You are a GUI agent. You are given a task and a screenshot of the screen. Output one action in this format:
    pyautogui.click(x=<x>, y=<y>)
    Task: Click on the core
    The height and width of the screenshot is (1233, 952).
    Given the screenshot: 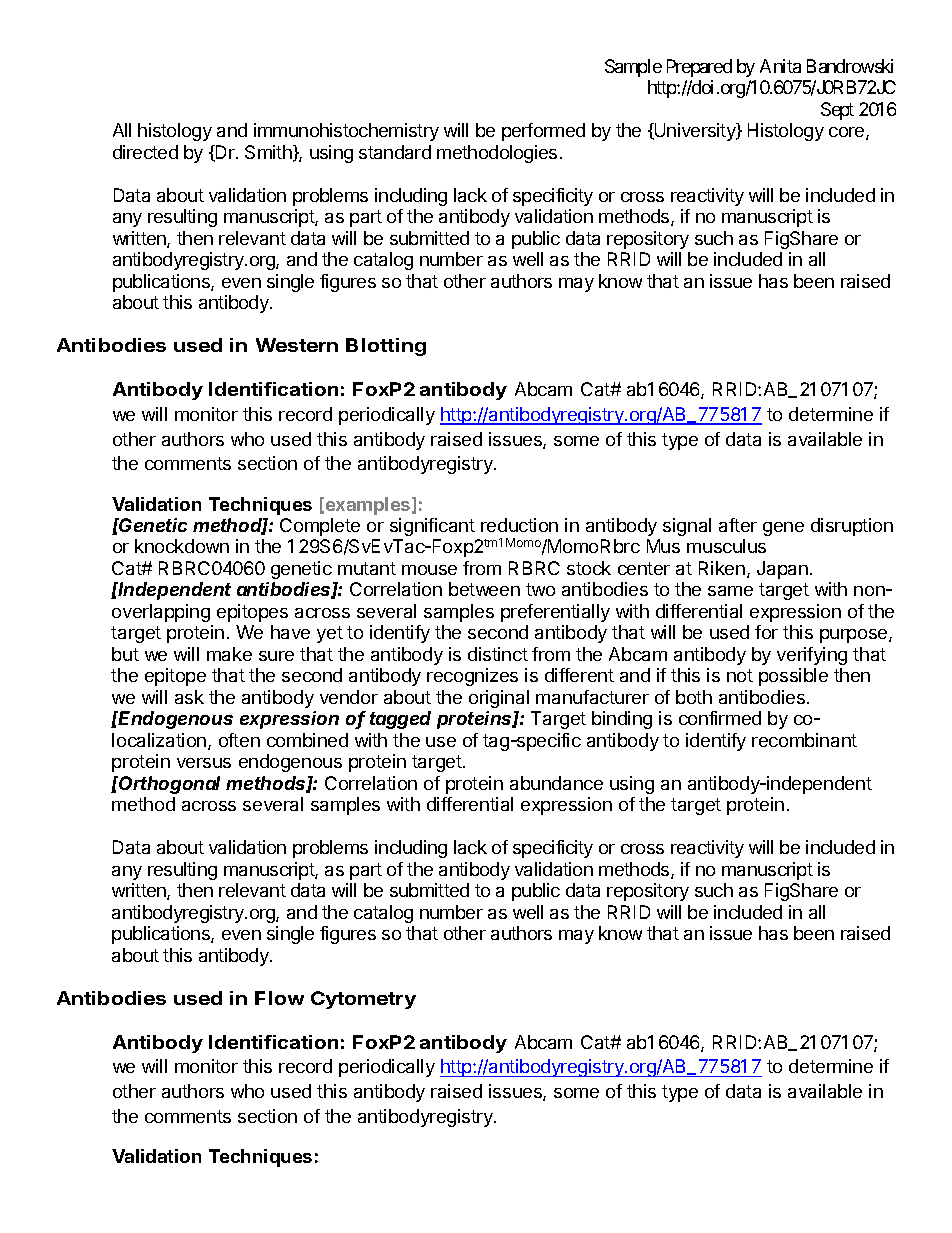 What is the action you would take?
    pyautogui.click(x=848, y=133)
